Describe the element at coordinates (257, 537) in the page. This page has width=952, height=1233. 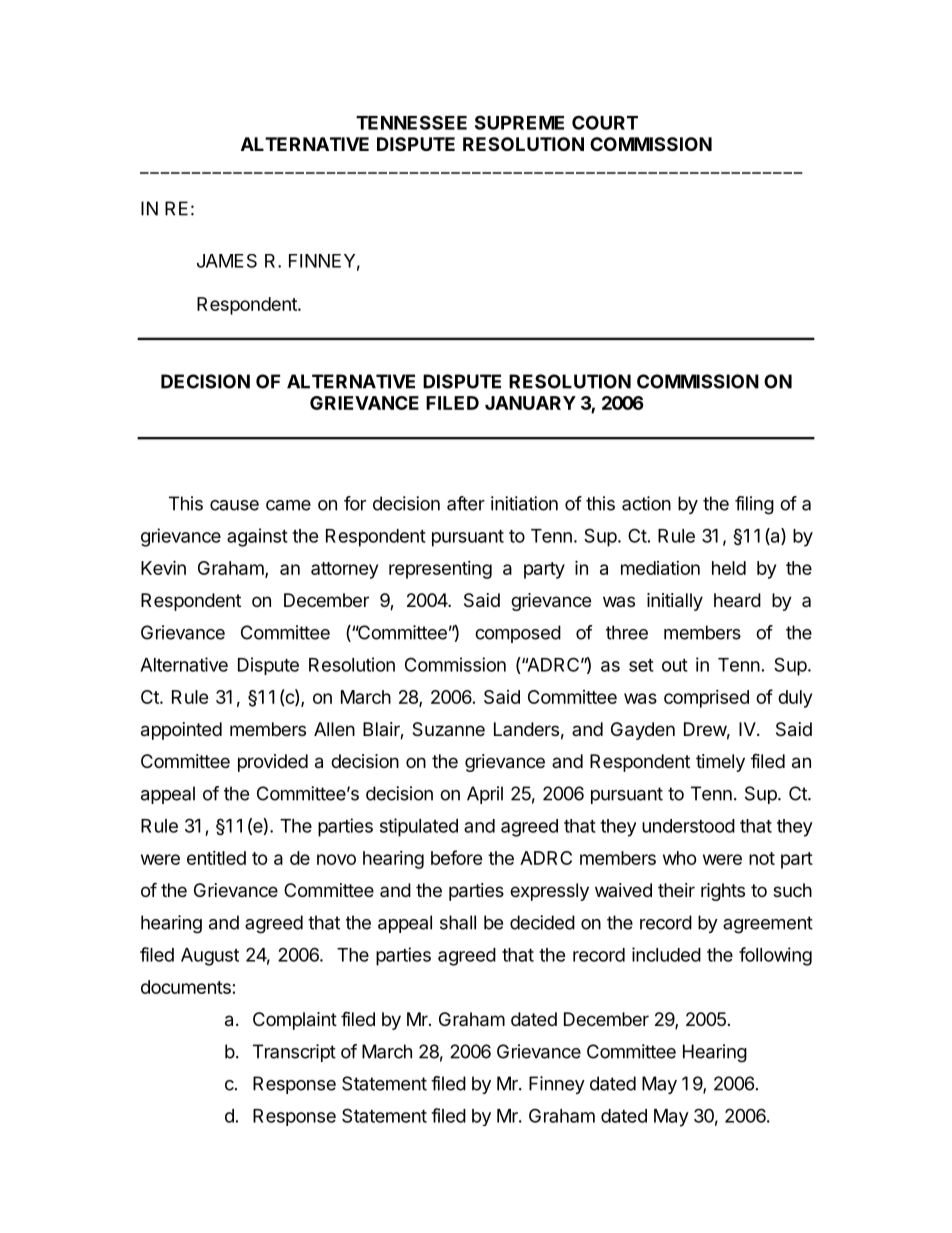
I see `against` at that location.
